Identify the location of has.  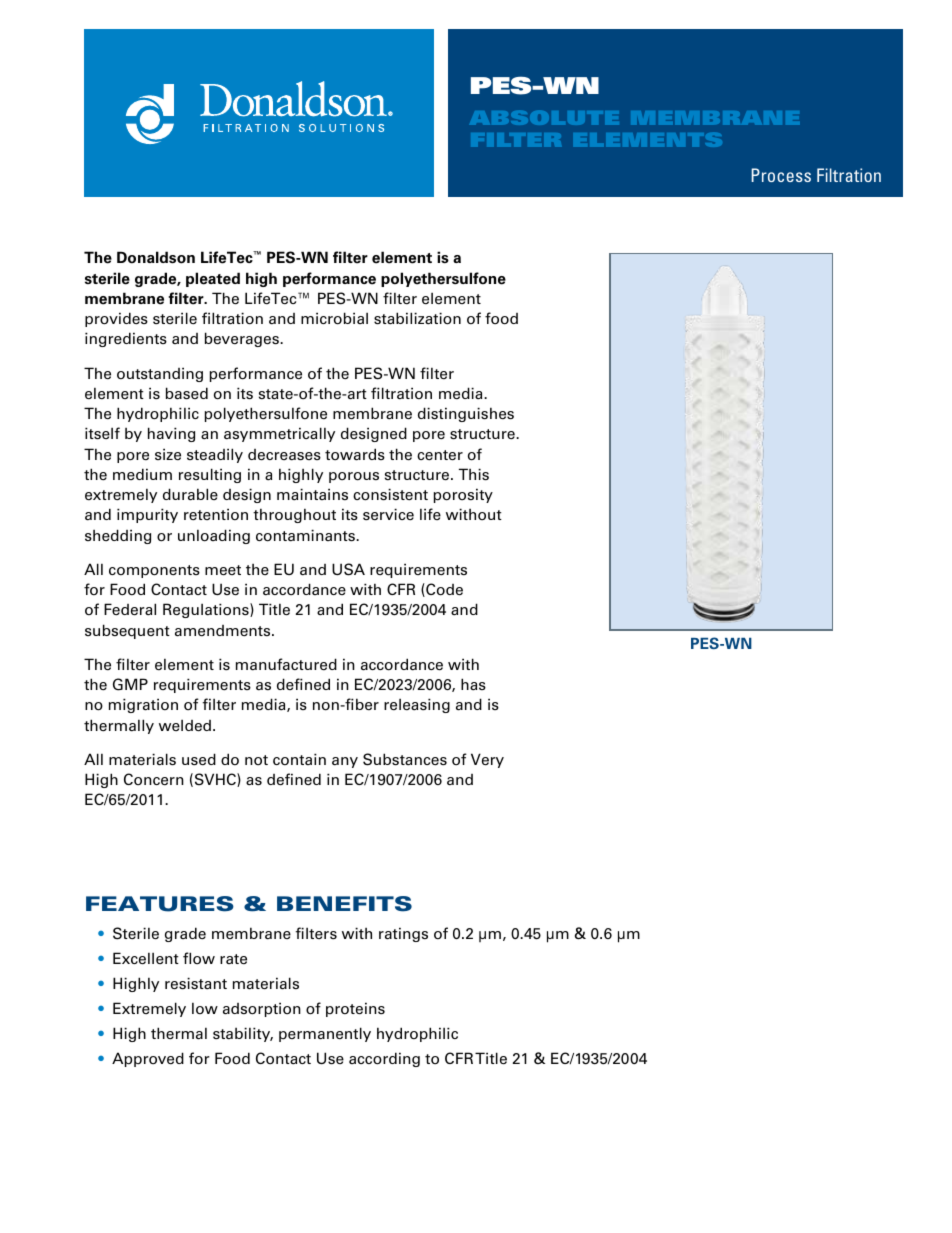
(473, 684).
